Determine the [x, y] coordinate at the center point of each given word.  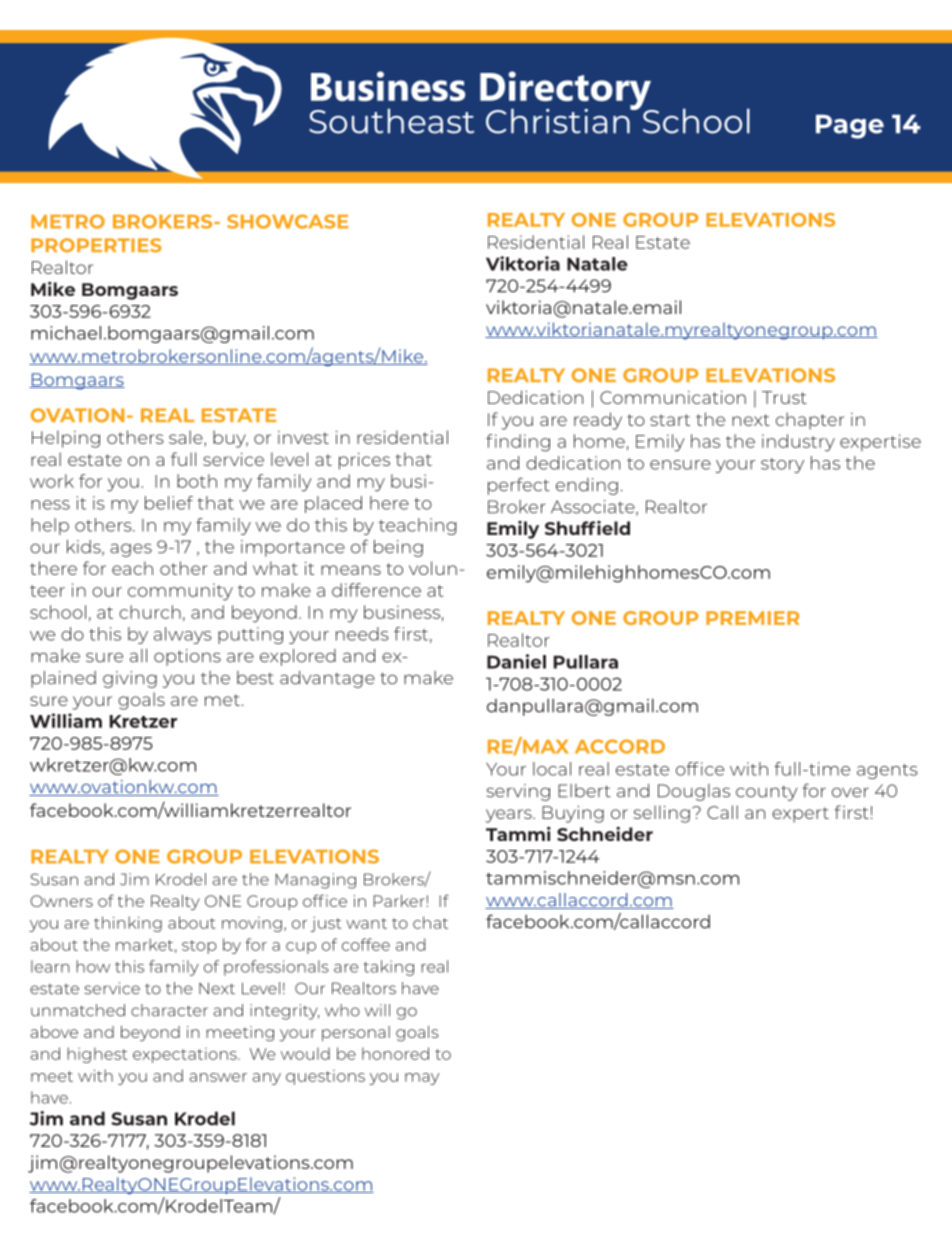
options [187, 657]
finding [518, 443]
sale [187, 438]
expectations [186, 1055]
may [422, 1079]
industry [798, 443]
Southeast [391, 121]
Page [850, 126]
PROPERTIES [96, 245]
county [766, 793]
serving [518, 792]
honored [395, 1053]
